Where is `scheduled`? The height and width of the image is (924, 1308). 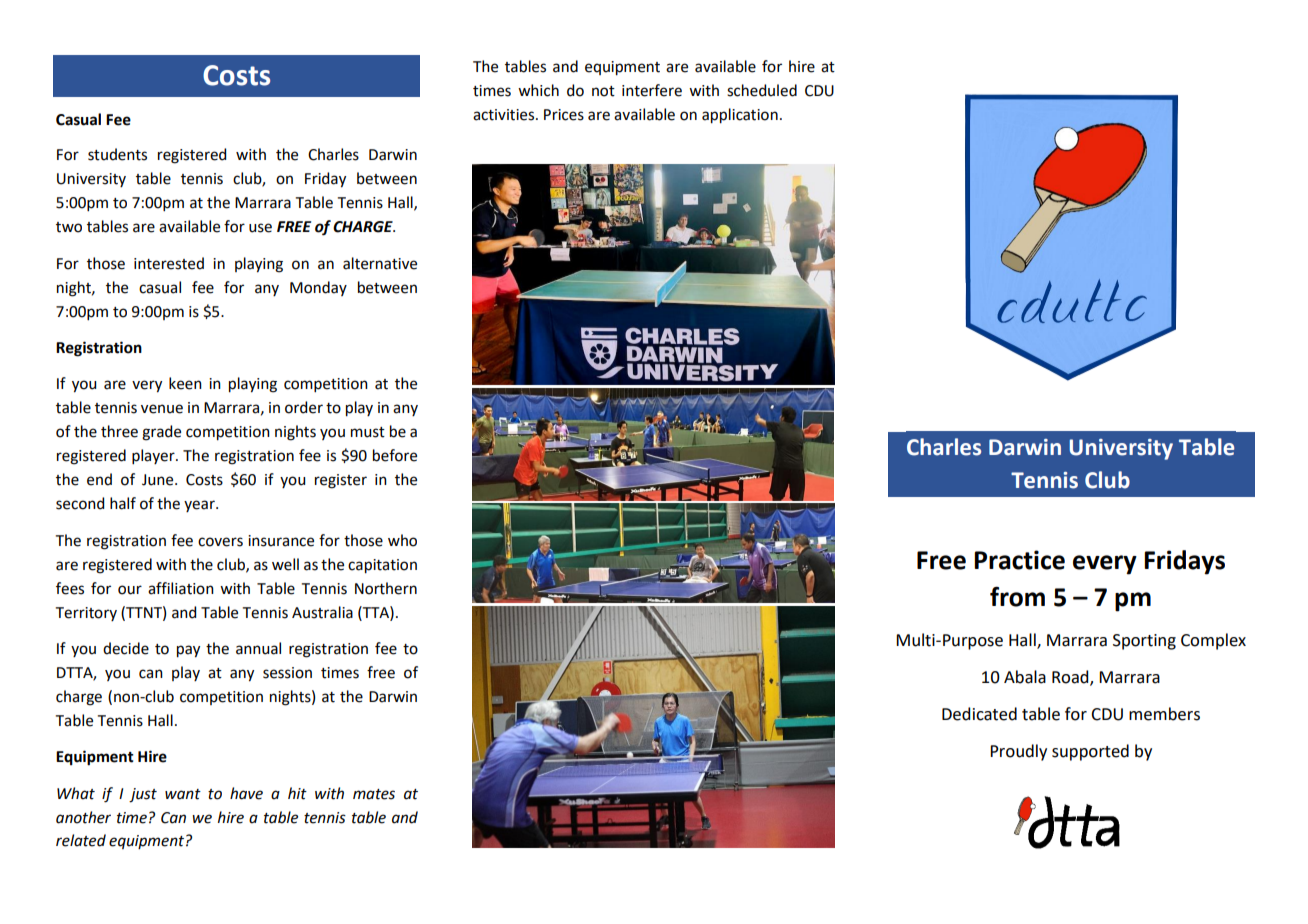 scheduled is located at coordinates (762, 90).
